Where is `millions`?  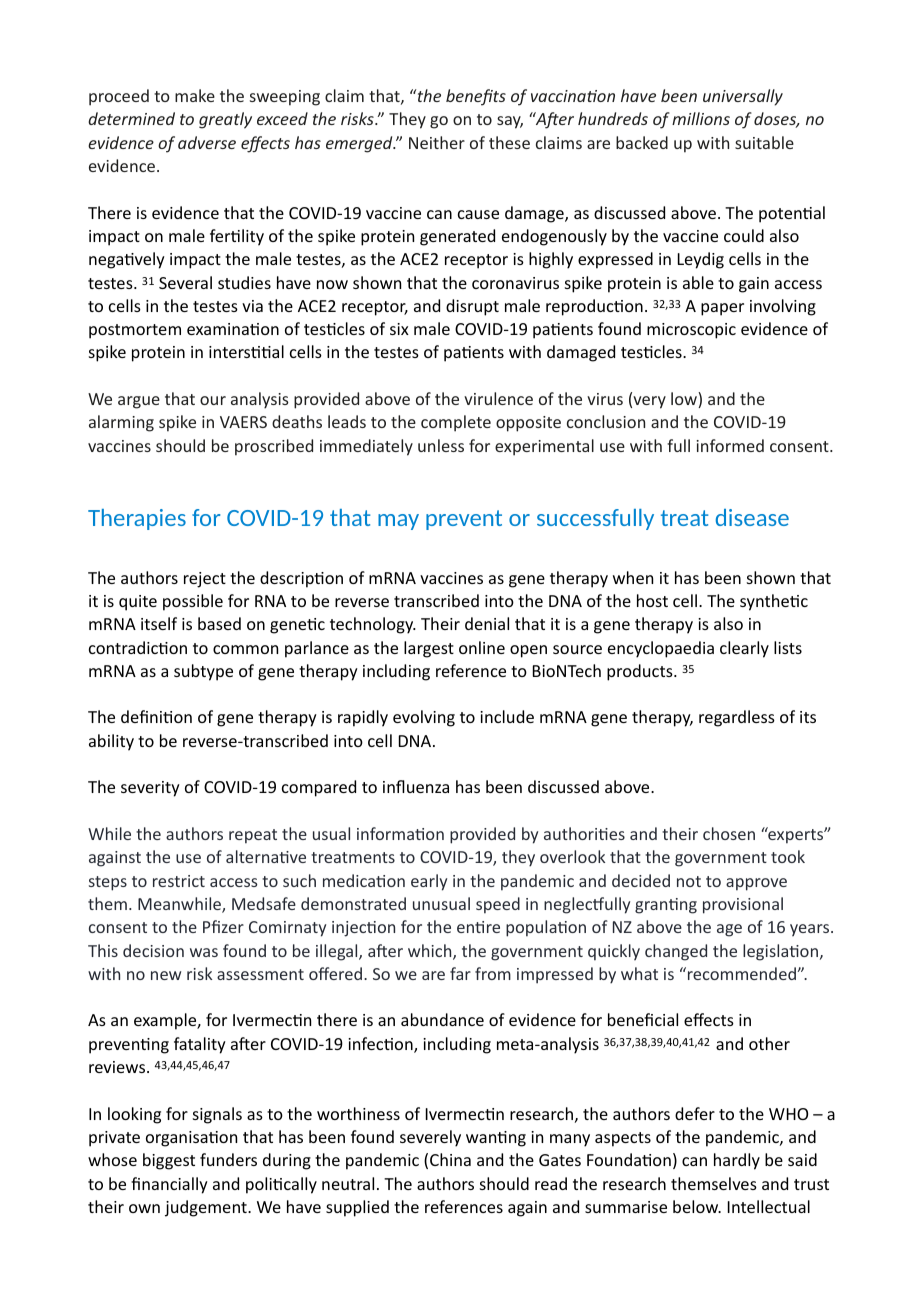
millions is located at coordinates (701, 118).
